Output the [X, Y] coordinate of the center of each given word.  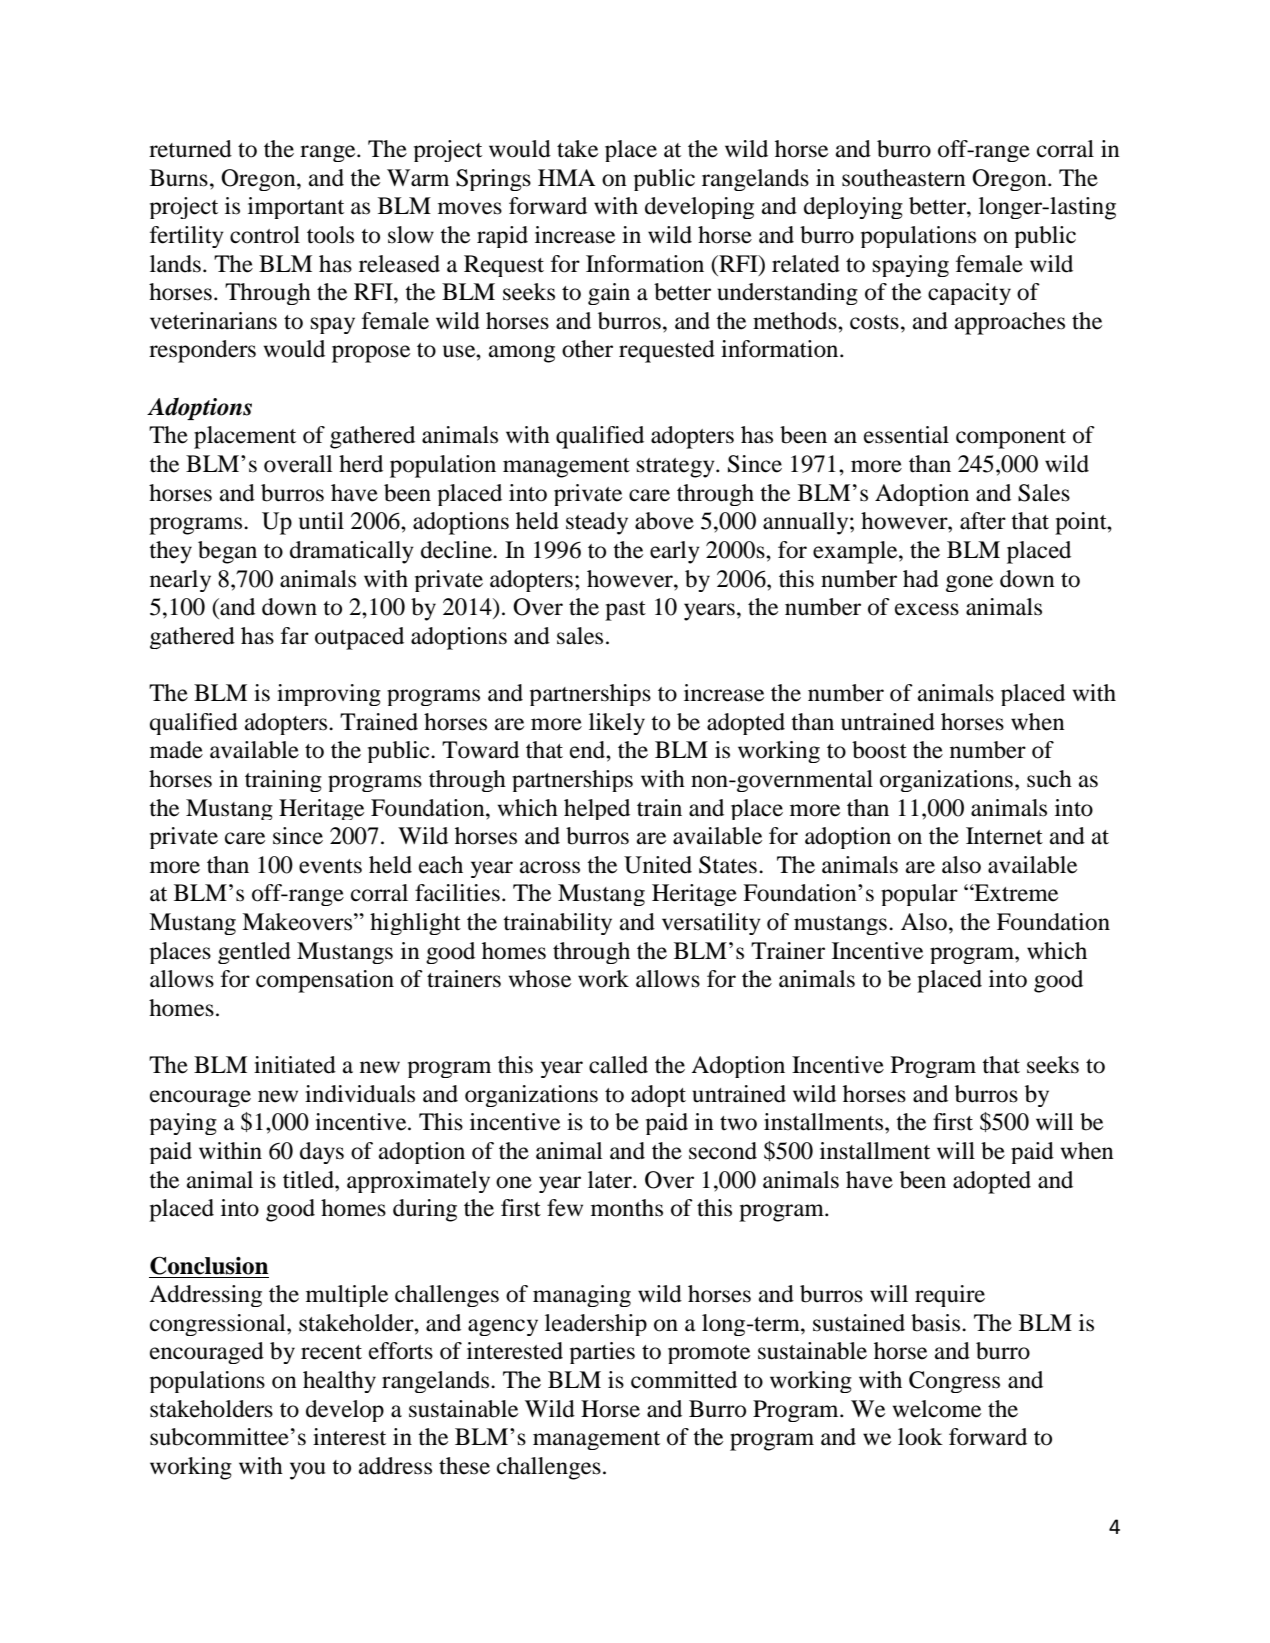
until [321, 521]
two [738, 1123]
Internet [1004, 836]
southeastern [904, 178]
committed [684, 1380]
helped [597, 809]
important [296, 208]
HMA [566, 177]
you [307, 1471]
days [322, 1153]
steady [597, 523]
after [983, 521]
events [330, 866]
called [618, 1065]
